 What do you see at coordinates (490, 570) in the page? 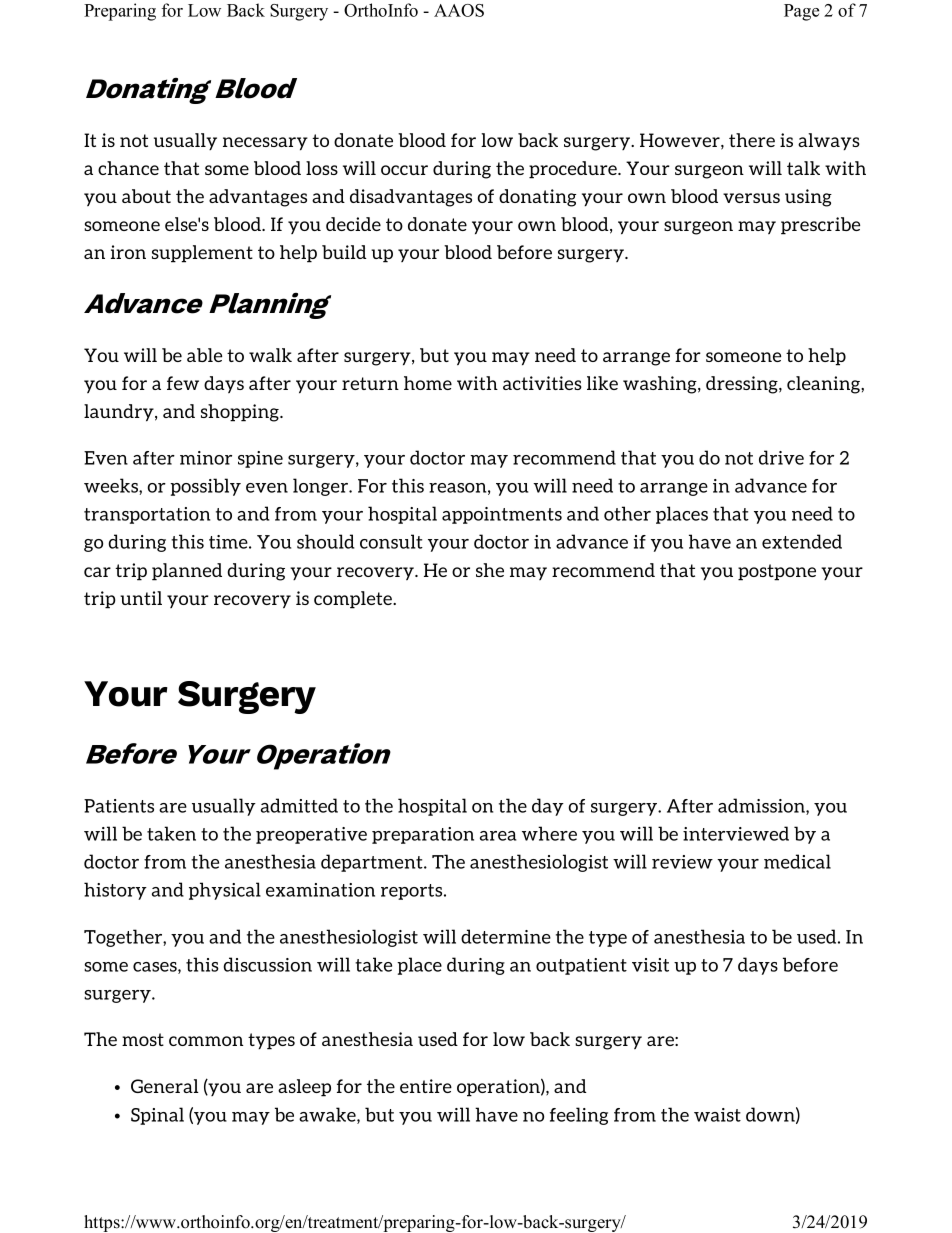
I see `she` at bounding box center [490, 570].
